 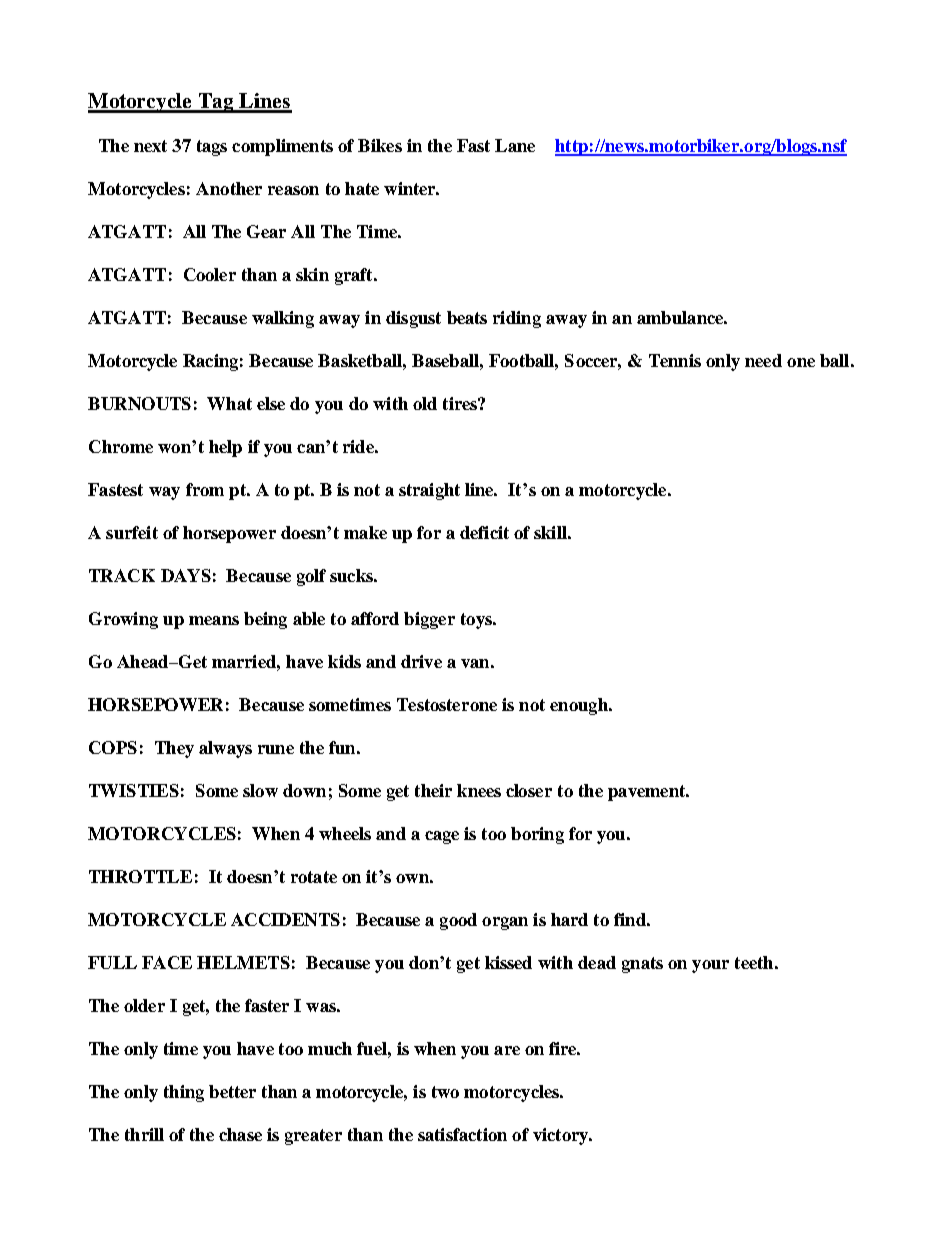 I want to click on straight, so click(x=429, y=491).
